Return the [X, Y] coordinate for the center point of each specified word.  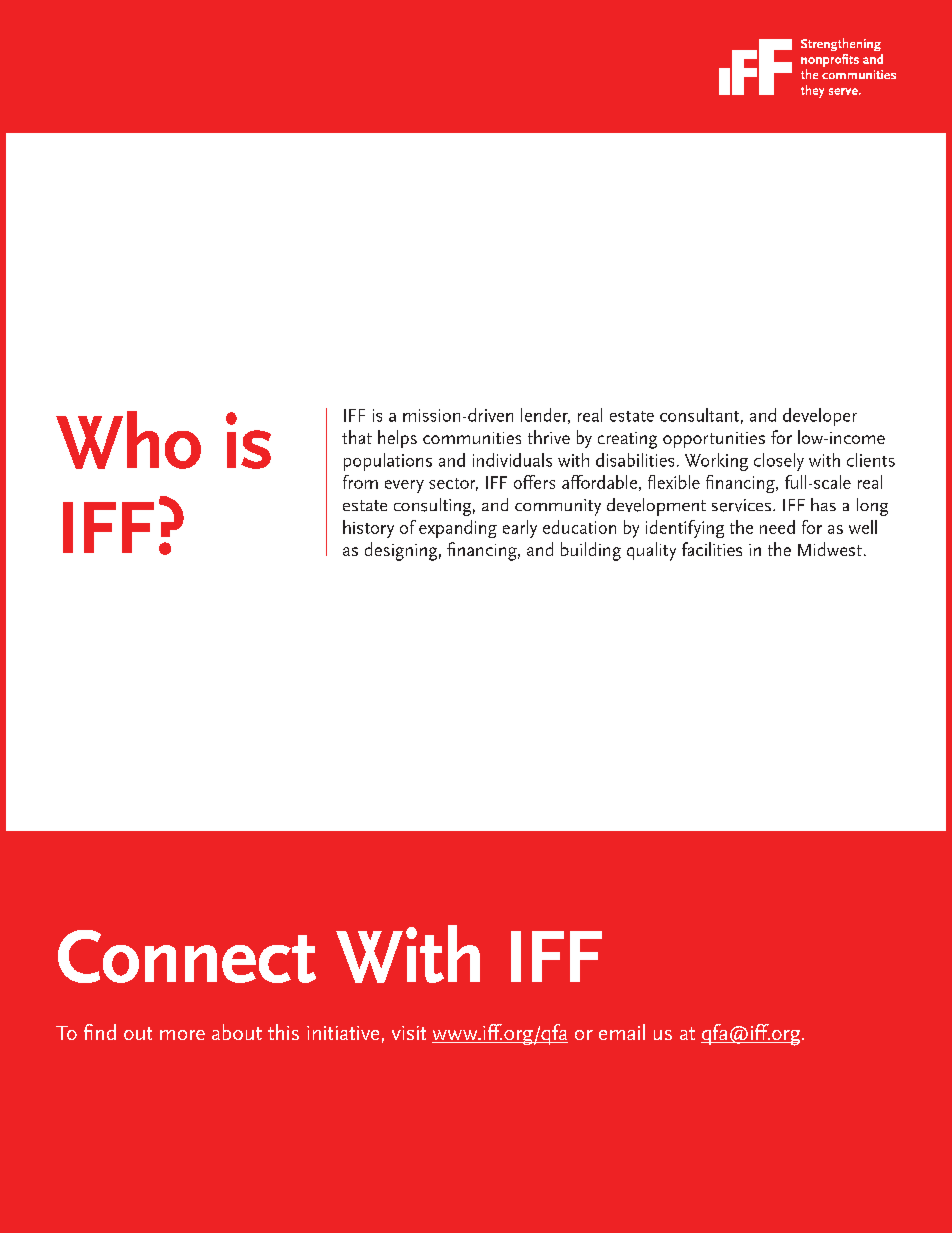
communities [472, 438]
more [182, 1035]
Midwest [830, 549]
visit [409, 1033]
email [622, 1032]
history [368, 529]
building [591, 551]
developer [820, 417]
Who [128, 440]
